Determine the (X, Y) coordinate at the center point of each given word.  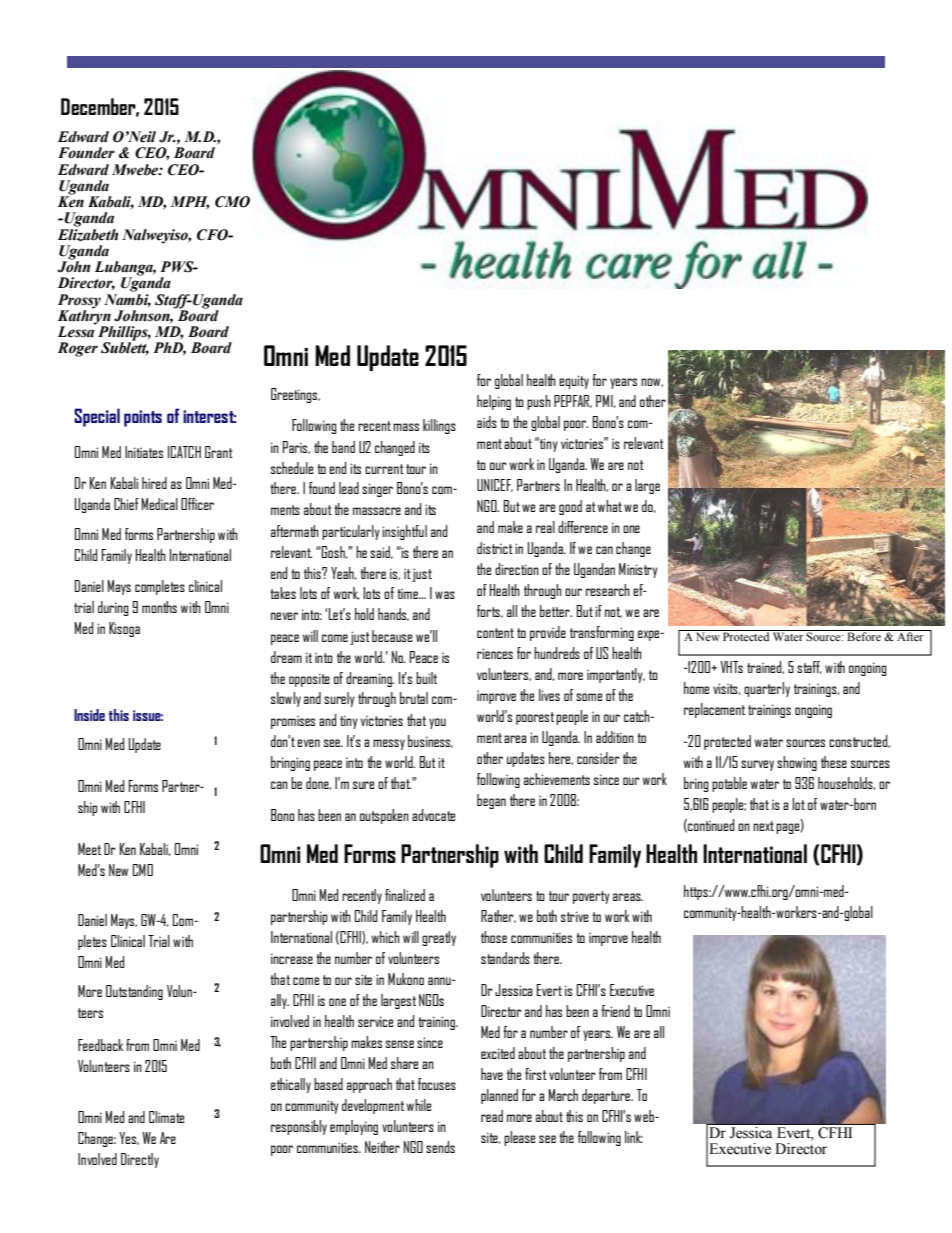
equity (574, 382)
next (763, 826)
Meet (89, 849)
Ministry (638, 570)
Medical (160, 504)
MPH (190, 203)
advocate (433, 815)
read (492, 1116)
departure (607, 1096)
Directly (140, 1160)
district (495, 548)
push (539, 402)
